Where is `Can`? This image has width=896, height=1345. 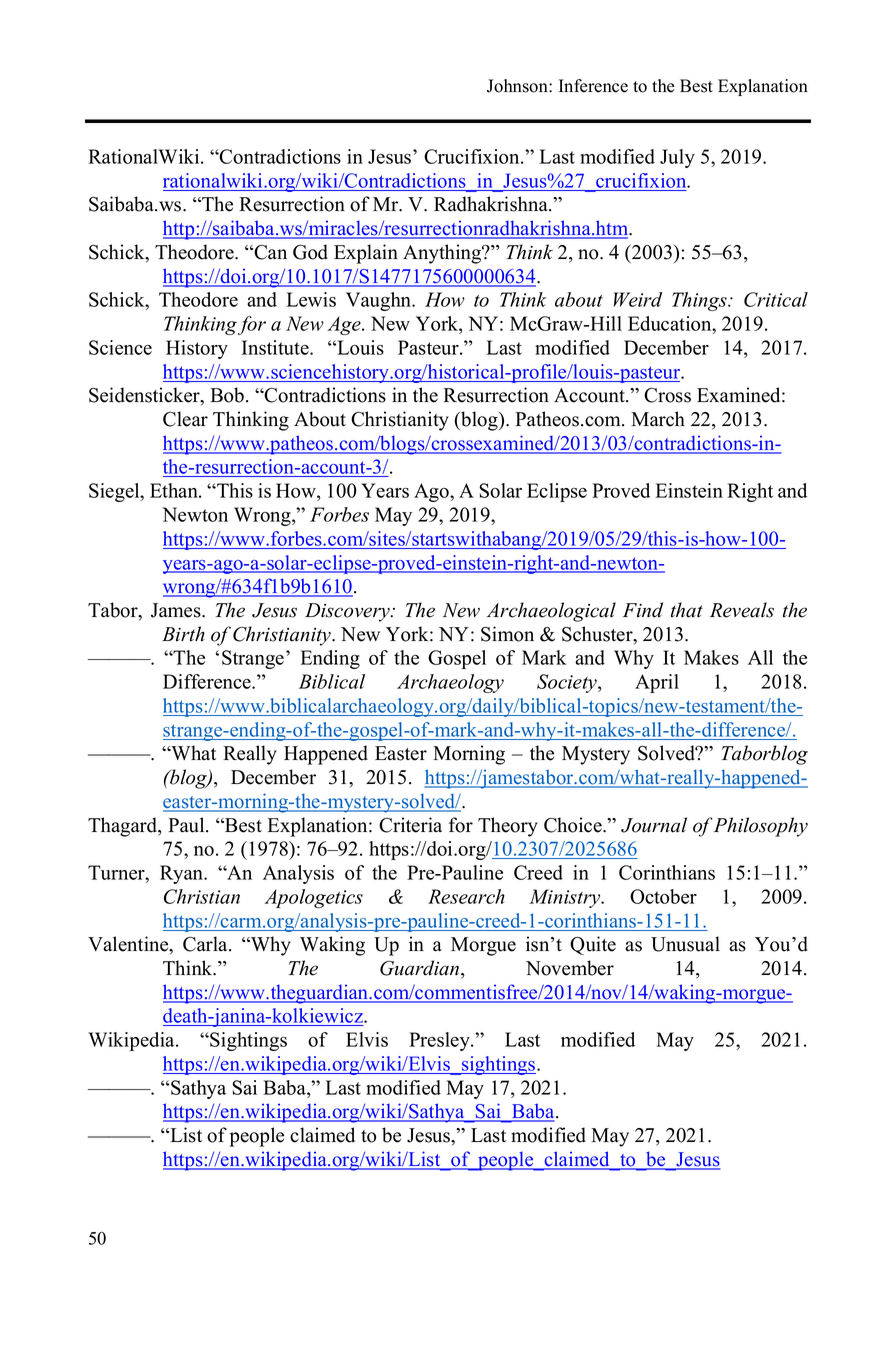 Can is located at coordinates (269, 252).
